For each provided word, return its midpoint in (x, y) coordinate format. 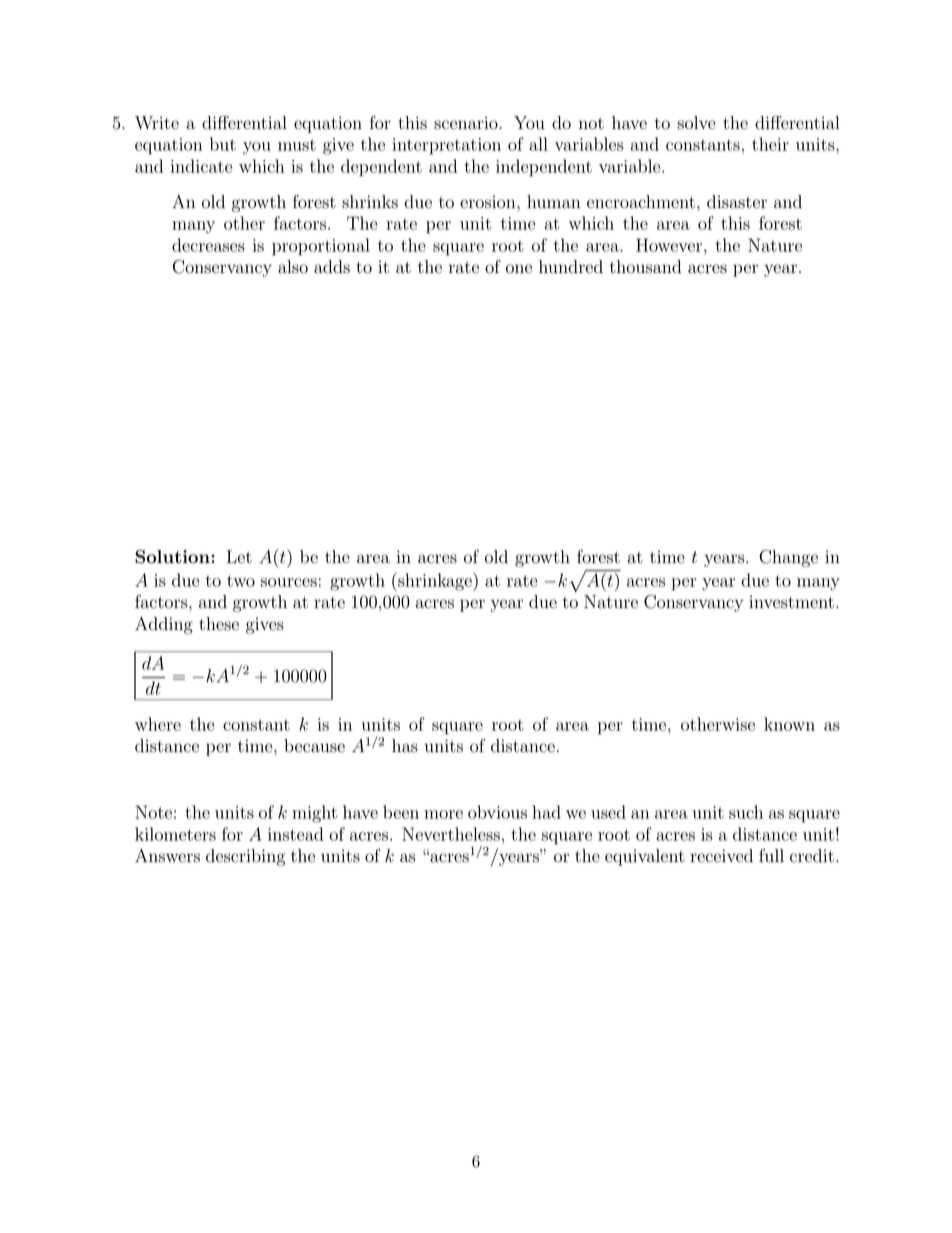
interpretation (446, 146)
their (770, 144)
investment (791, 602)
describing (245, 857)
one (519, 269)
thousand (645, 267)
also (293, 267)
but (223, 144)
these (219, 624)
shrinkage (435, 581)
